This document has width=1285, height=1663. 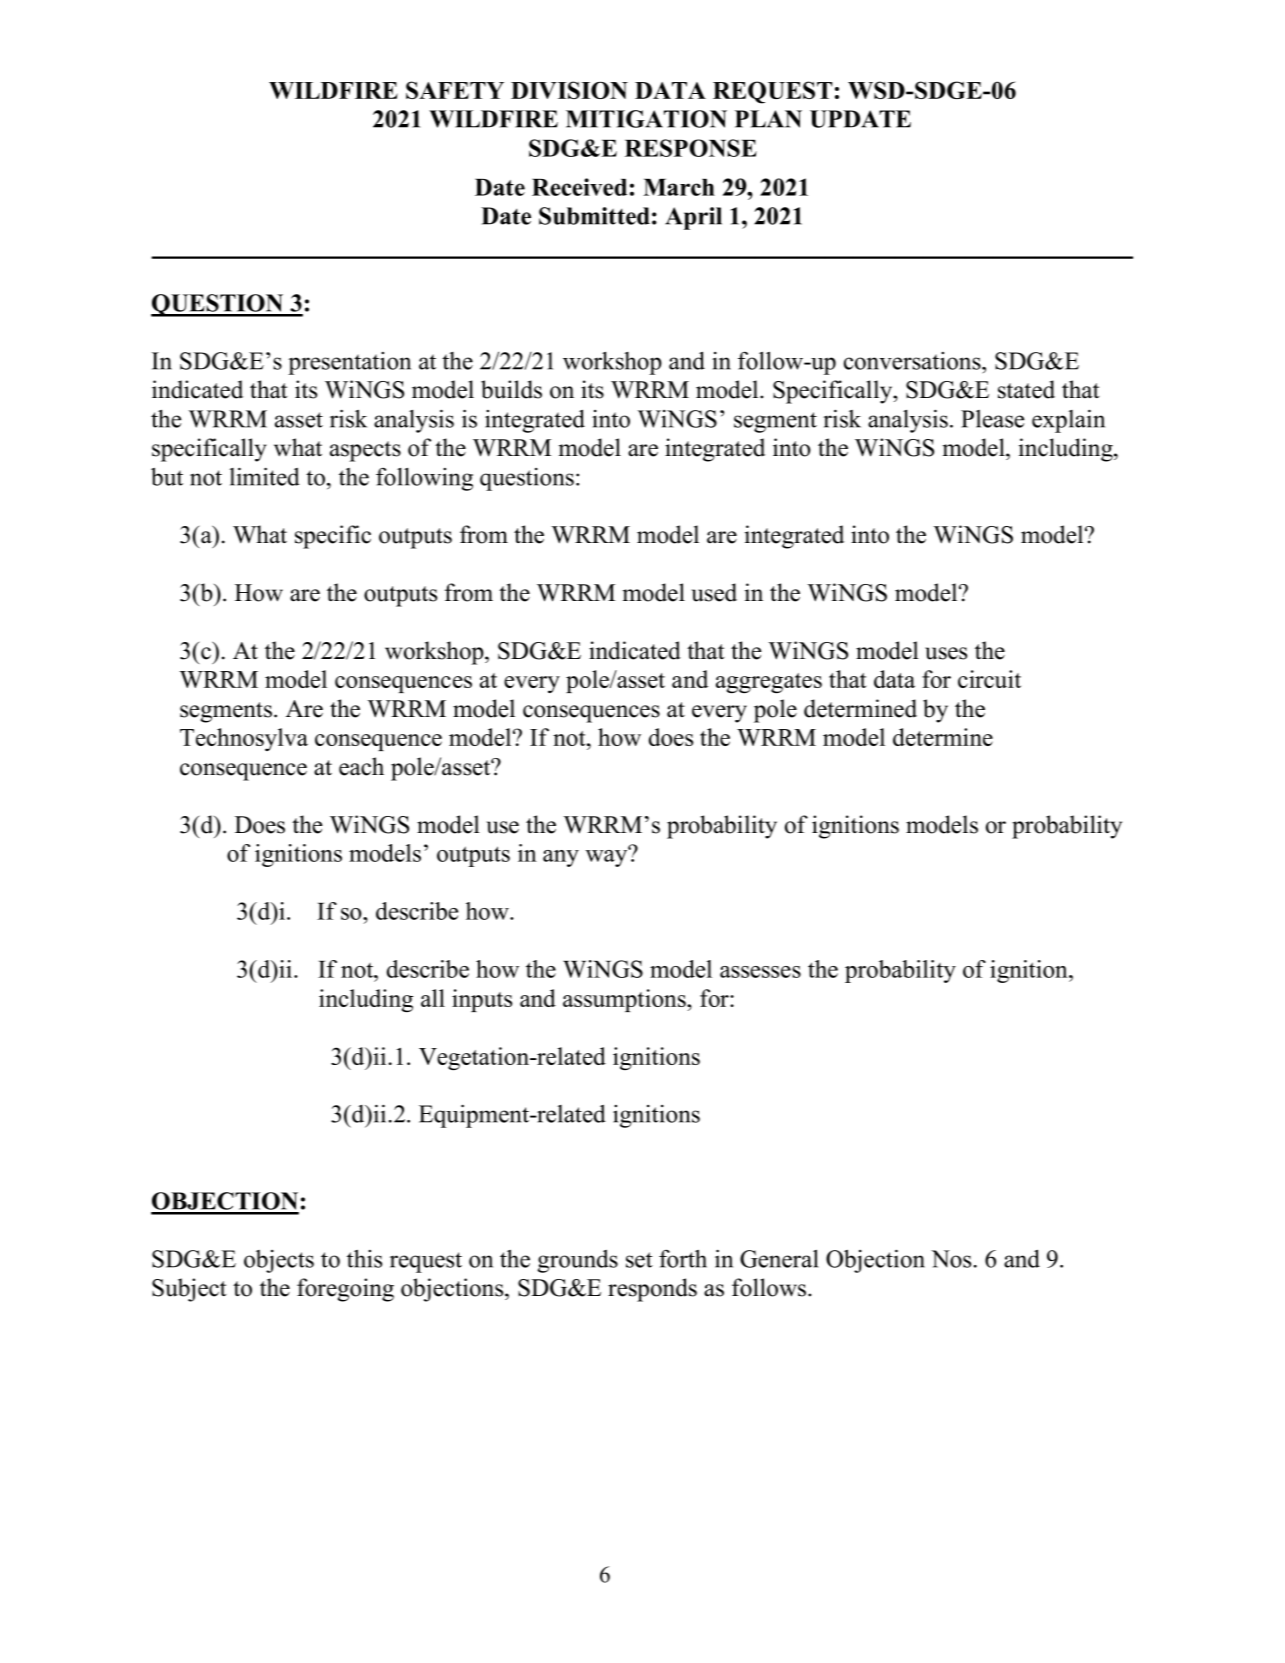 What do you see at coordinates (989, 679) in the document?
I see `circuit` at bounding box center [989, 679].
